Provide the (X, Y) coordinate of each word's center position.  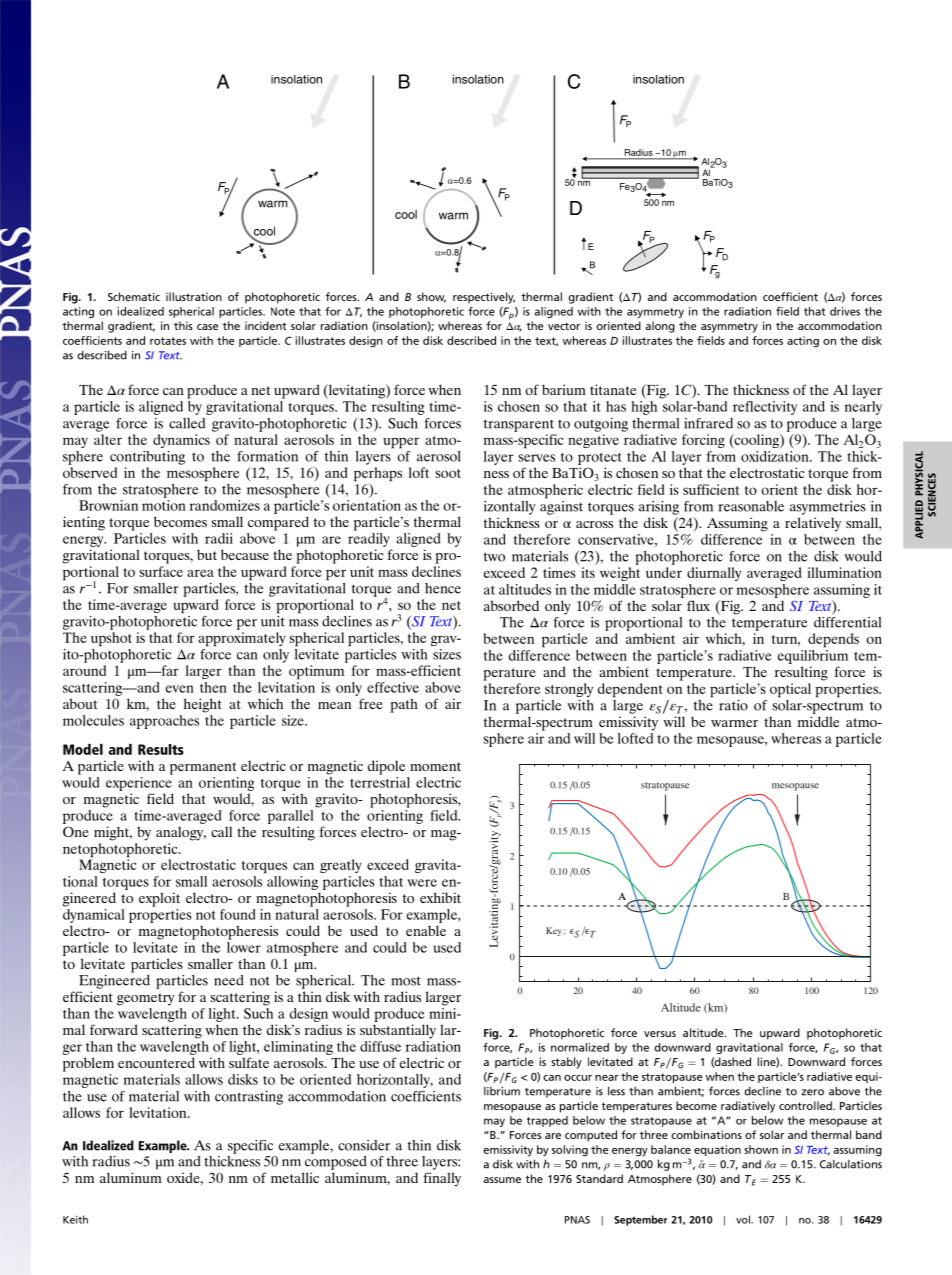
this (183, 325)
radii (219, 538)
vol (744, 1219)
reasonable (751, 506)
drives (845, 311)
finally (442, 1179)
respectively (484, 298)
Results (161, 749)
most (406, 981)
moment (435, 766)
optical (790, 690)
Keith (75, 1219)
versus (660, 1034)
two (494, 557)
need (229, 980)
